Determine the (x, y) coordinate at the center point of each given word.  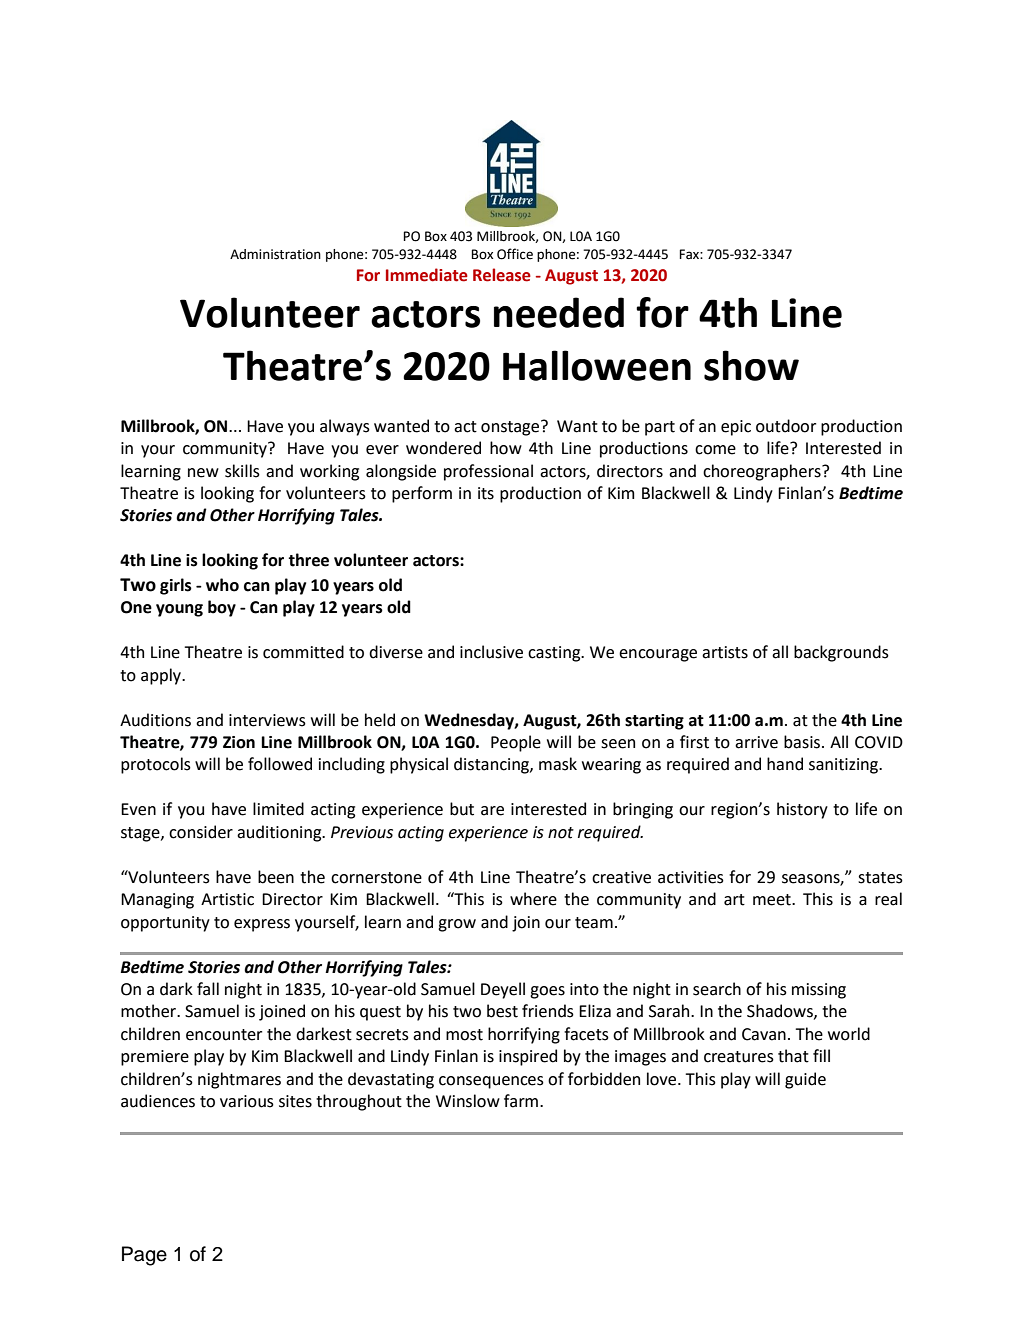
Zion (239, 742)
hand (785, 764)
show (751, 365)
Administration (275, 254)
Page (144, 1256)
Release (502, 275)
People (516, 743)
